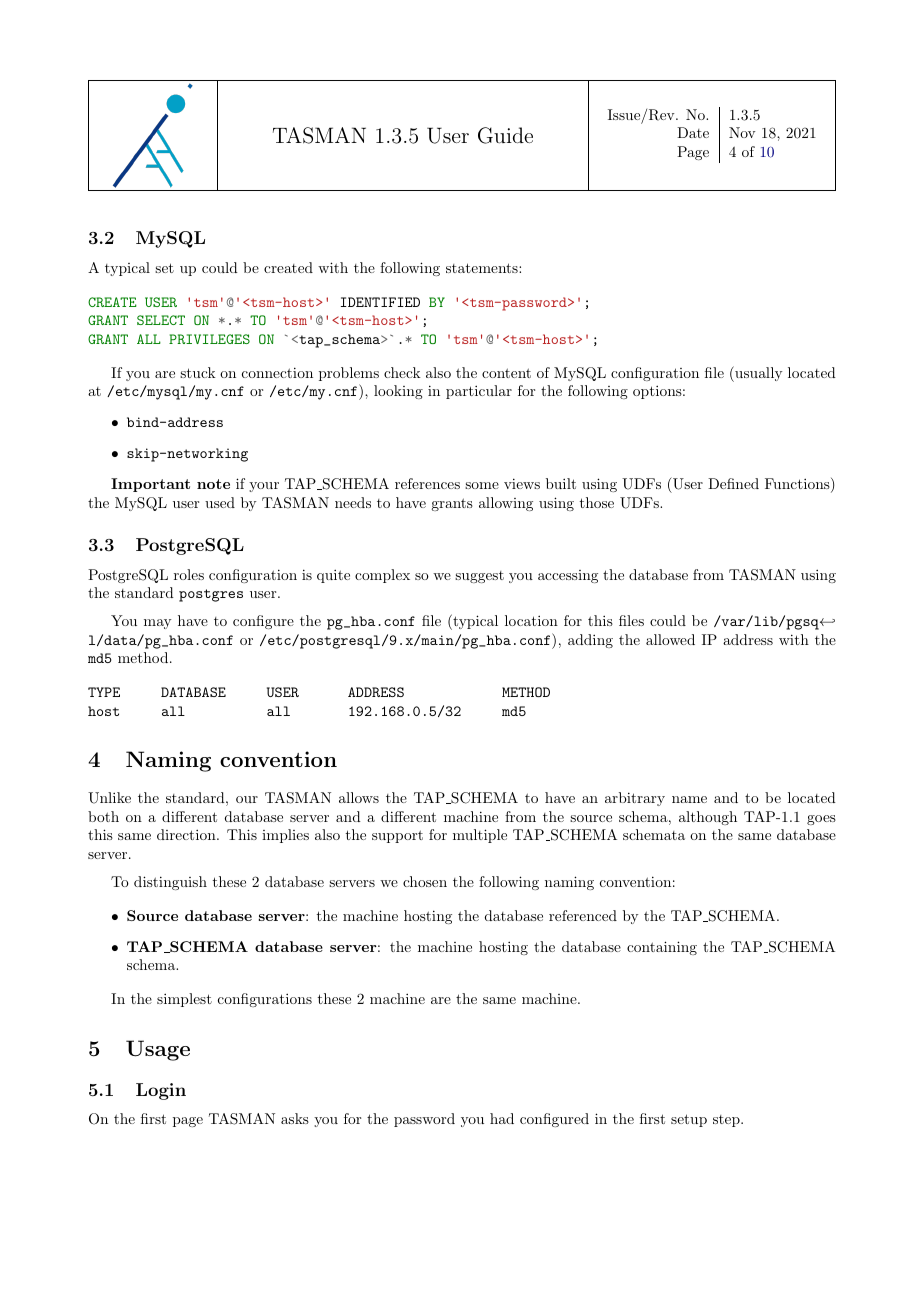  I want to click on Guide, so click(505, 135).
